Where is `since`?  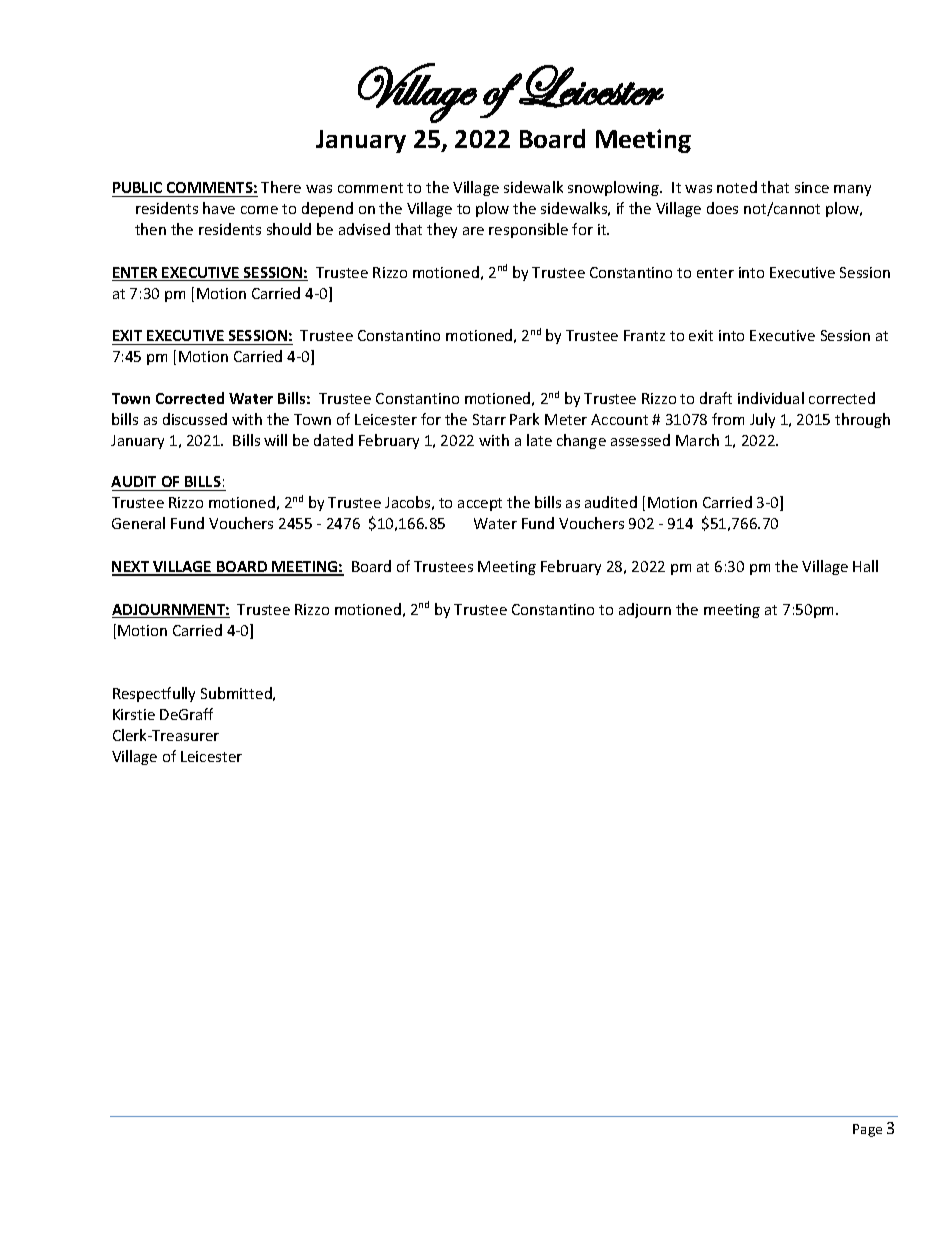 since is located at coordinates (812, 187).
